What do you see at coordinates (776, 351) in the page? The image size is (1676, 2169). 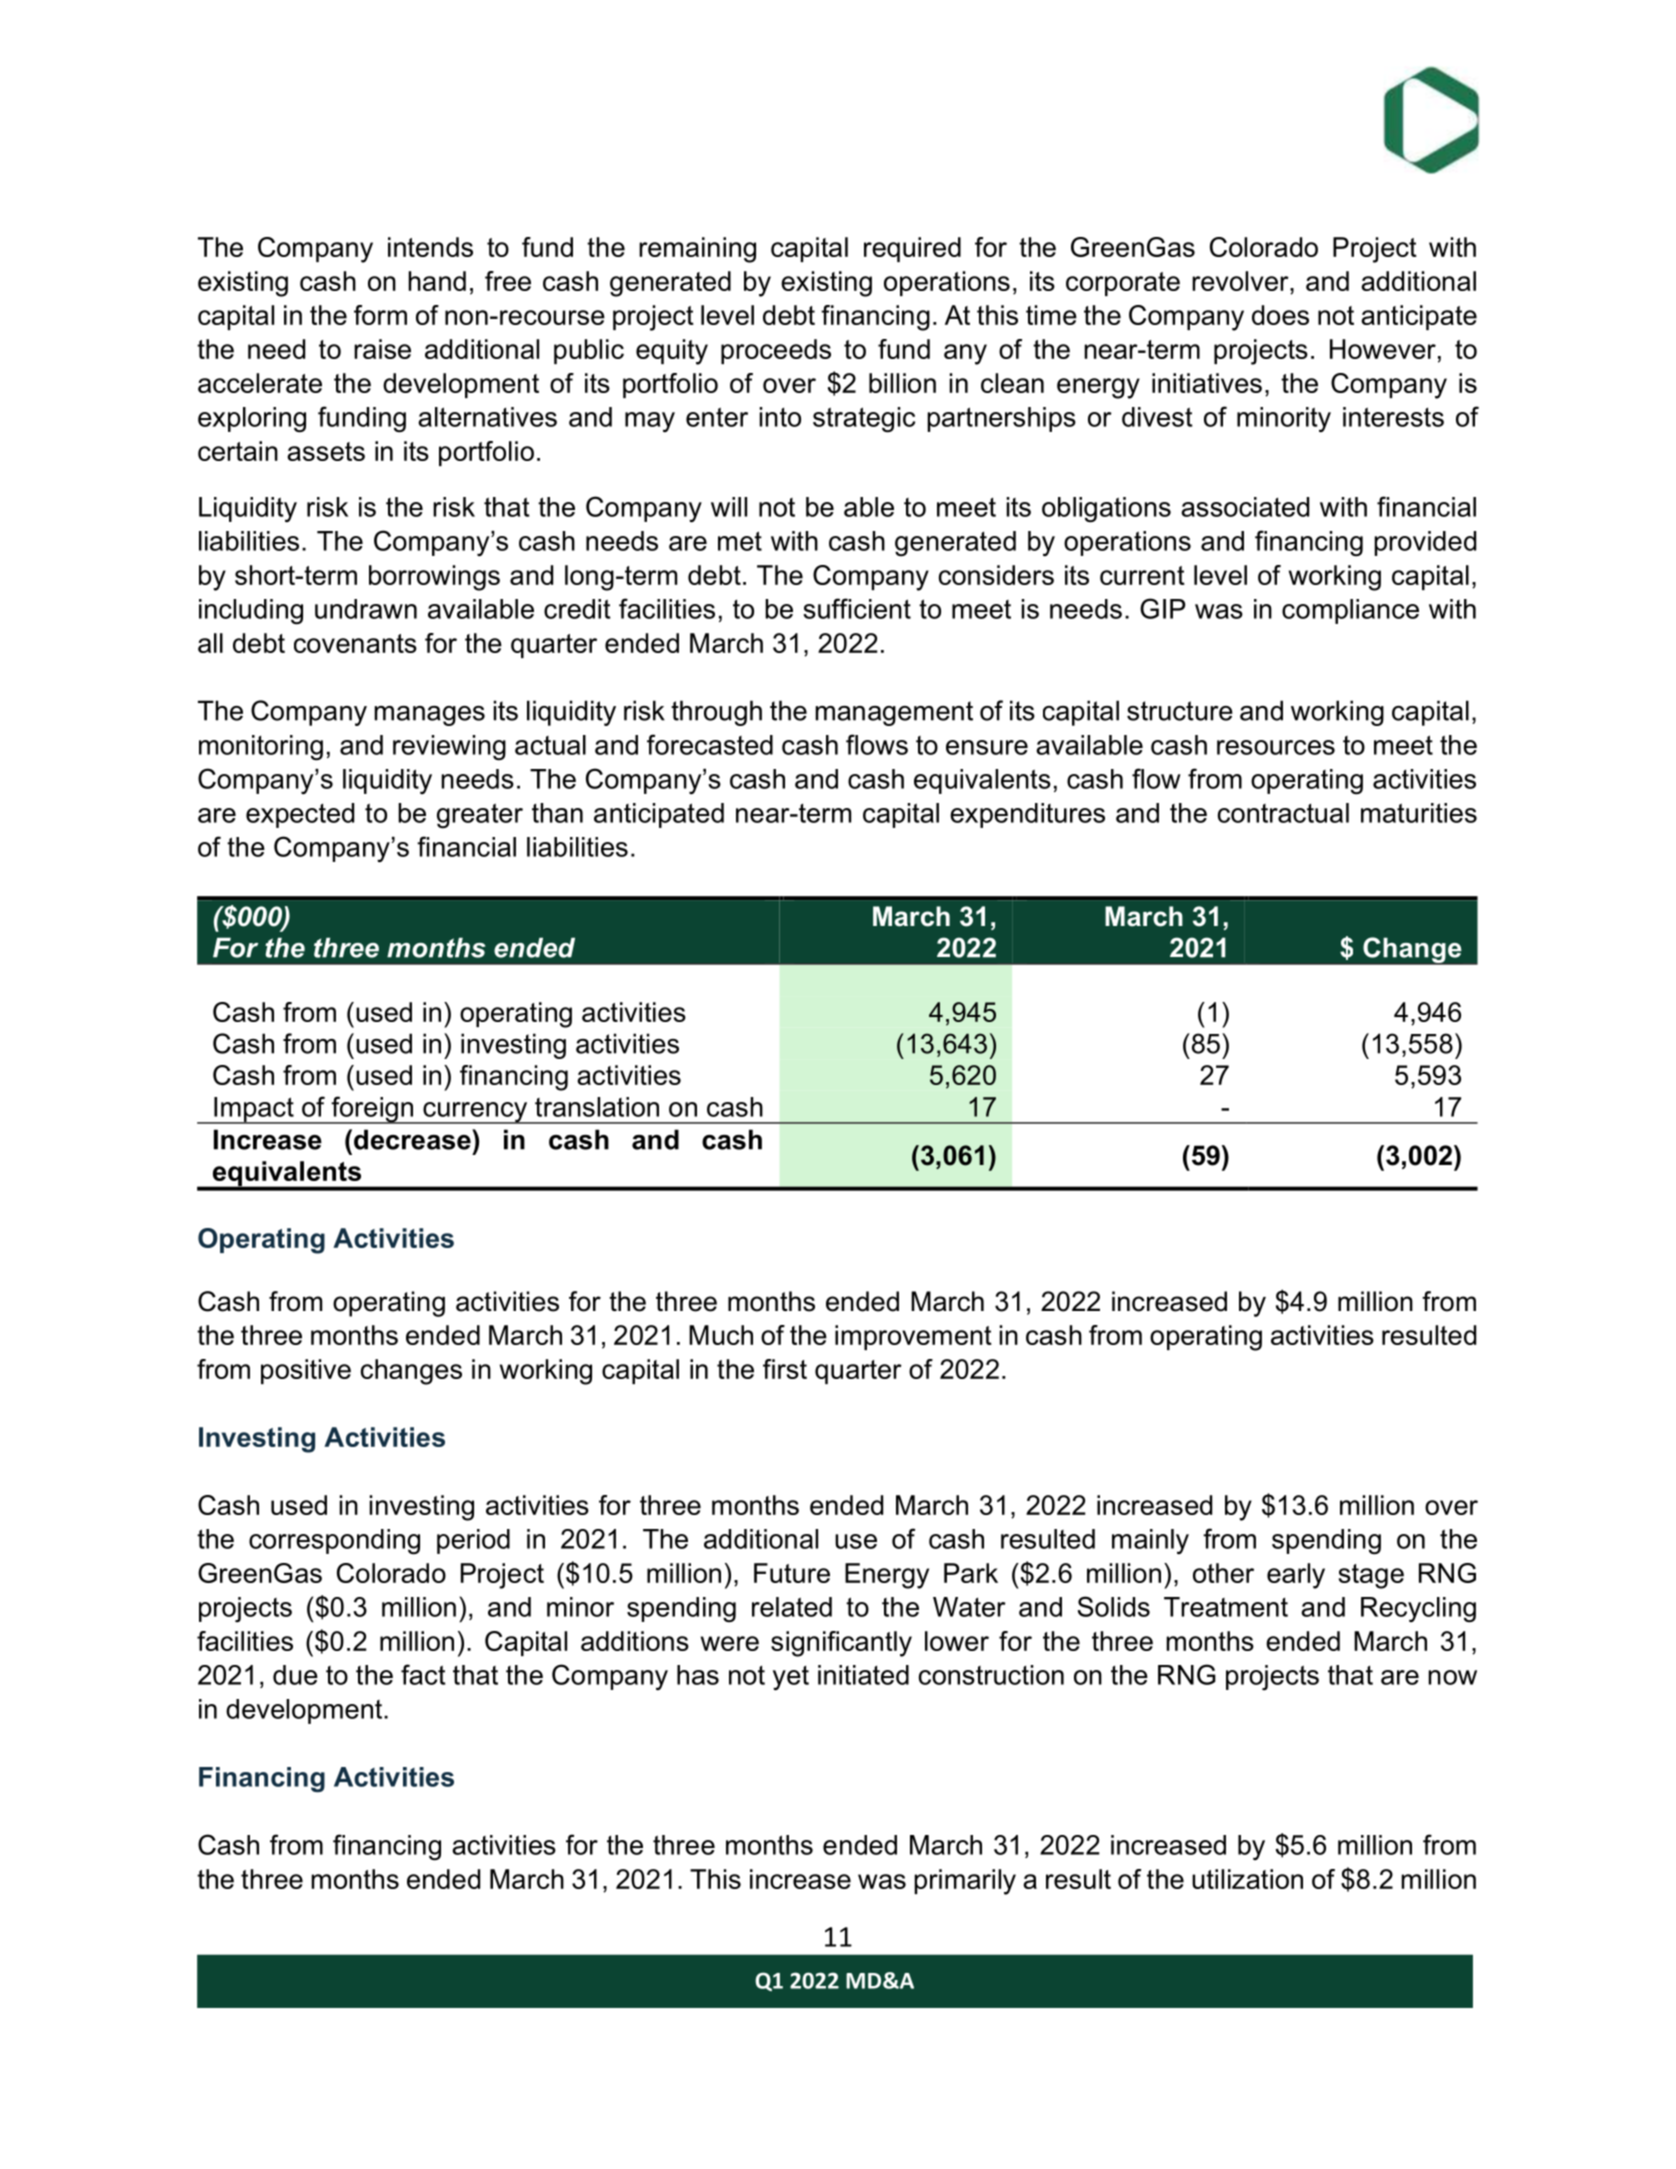 I see `proceeds` at bounding box center [776, 351].
